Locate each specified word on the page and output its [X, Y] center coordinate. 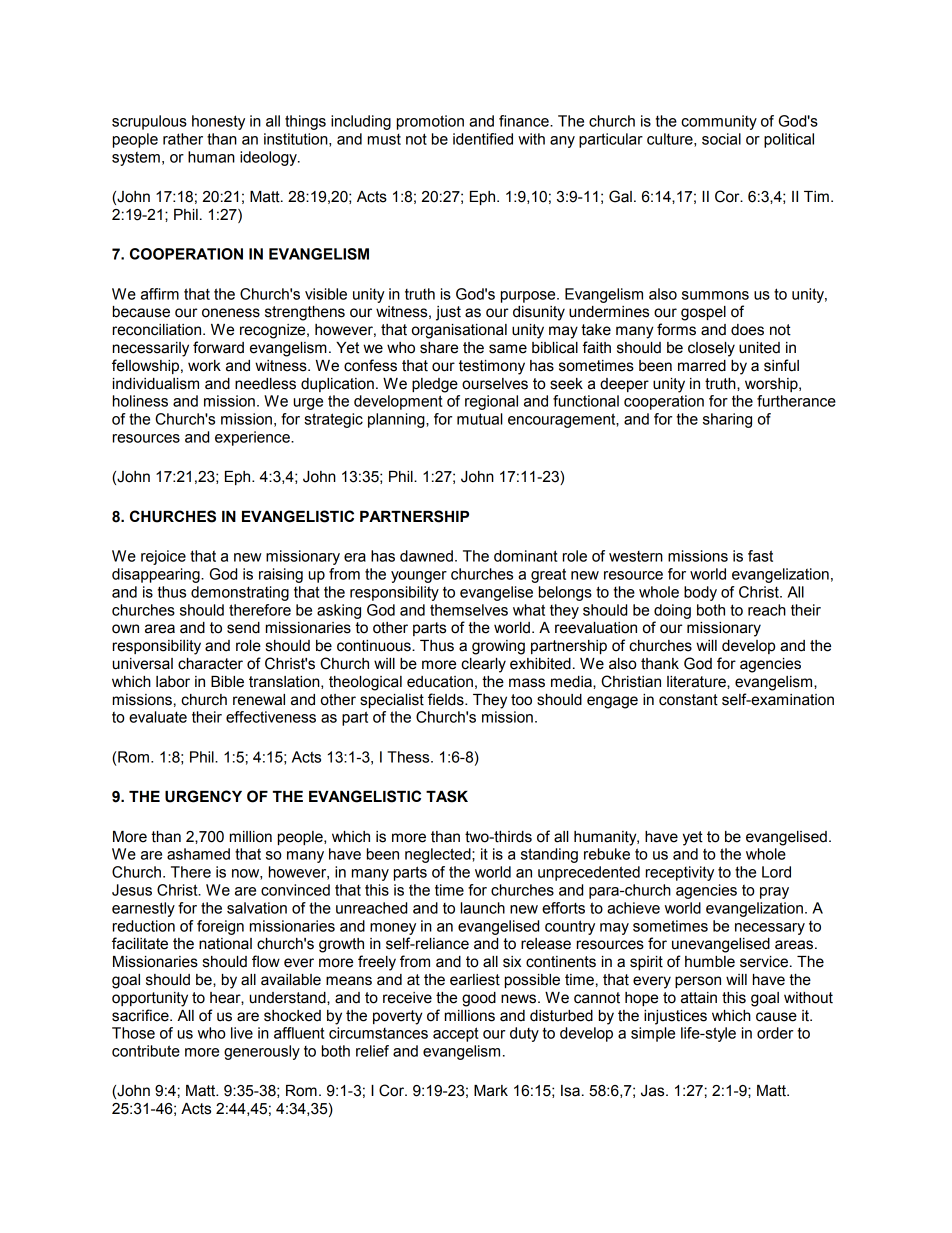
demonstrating [240, 593]
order [775, 1033]
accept [456, 1034]
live [242, 1033]
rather [183, 139]
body [700, 593]
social [721, 139]
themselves [469, 610]
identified [483, 139]
